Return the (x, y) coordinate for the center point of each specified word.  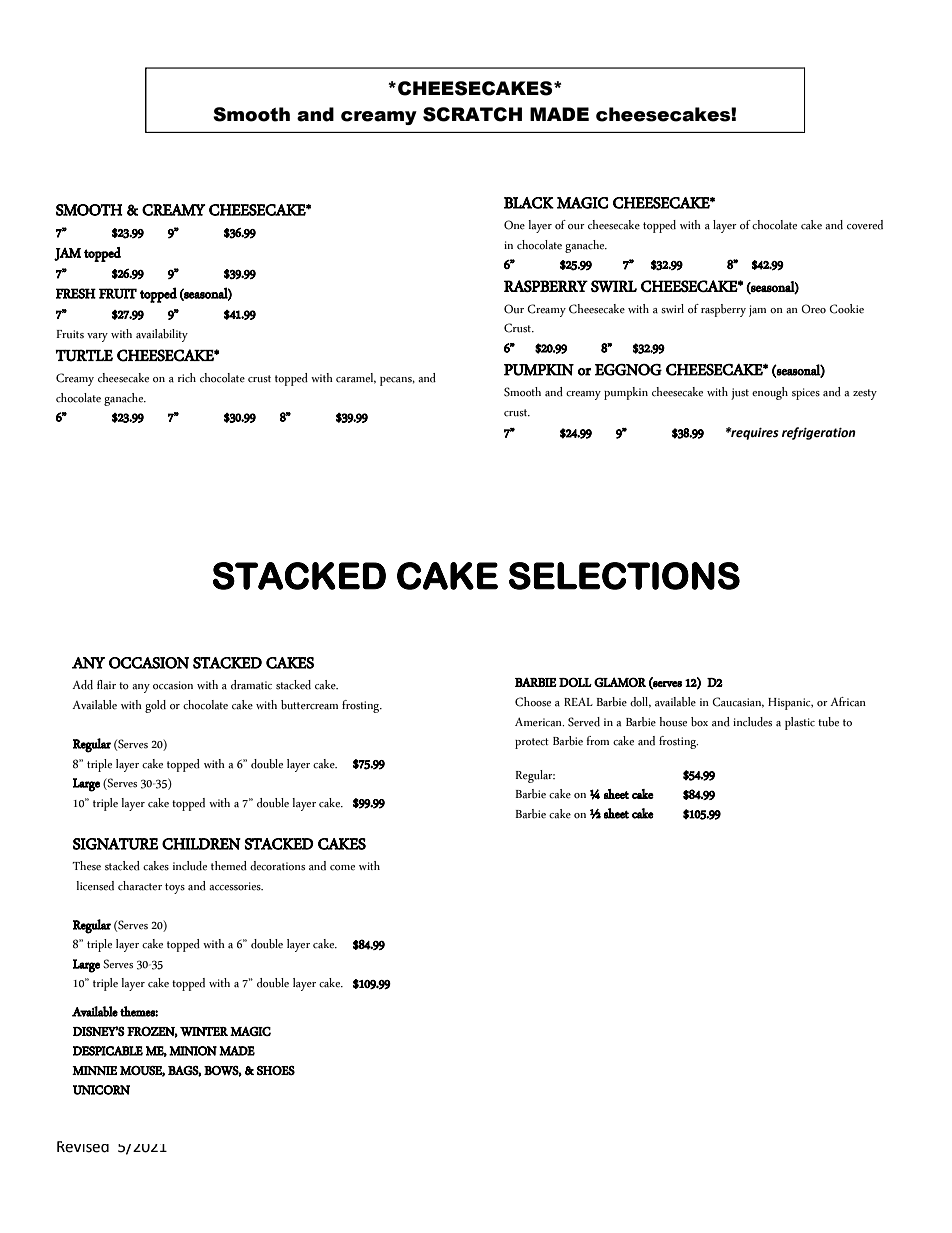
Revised (83, 1147)
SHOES (276, 1071)
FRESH (76, 293)
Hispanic (790, 704)
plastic (800, 723)
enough (770, 393)
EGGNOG (628, 370)
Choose (533, 702)
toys (175, 888)
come (342, 868)
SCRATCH (472, 114)
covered (865, 225)
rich (187, 378)
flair (106, 685)
